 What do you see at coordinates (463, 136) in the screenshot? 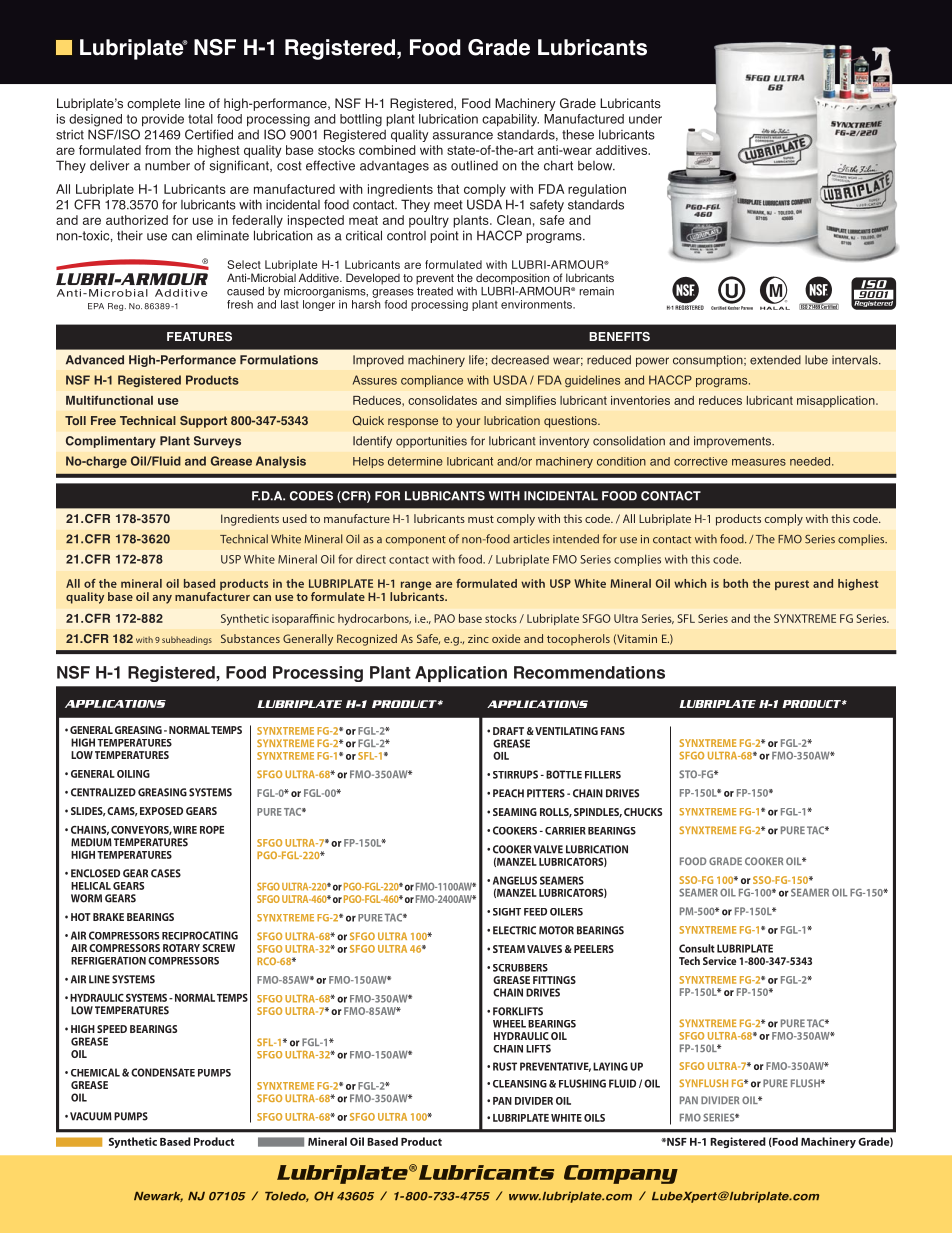
I see `assurance` at bounding box center [463, 136].
